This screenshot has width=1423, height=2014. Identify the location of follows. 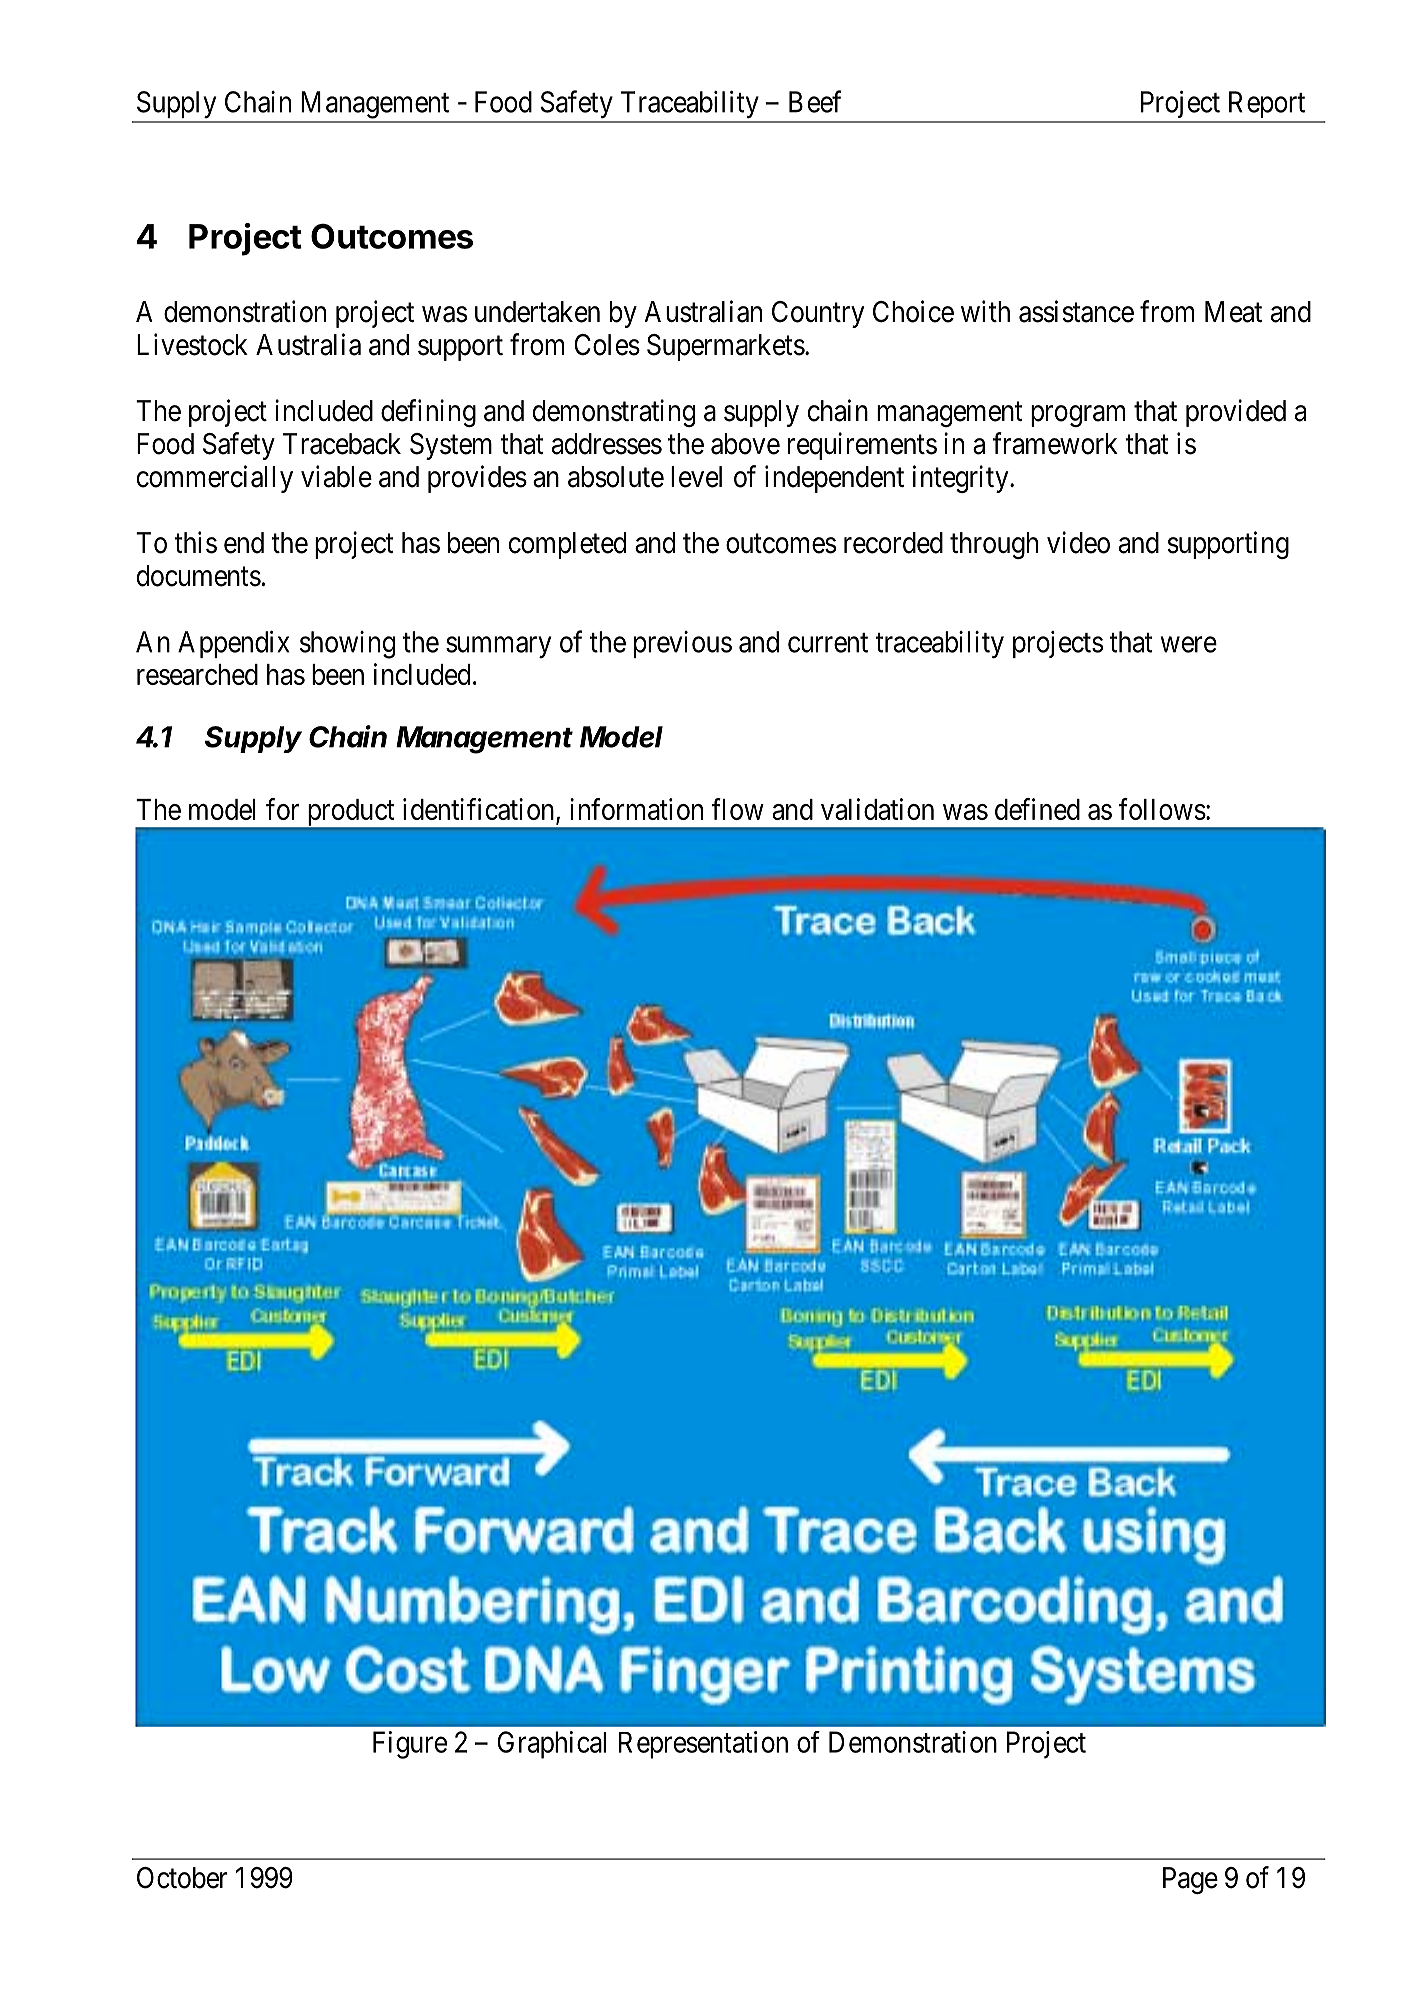
(1162, 809).
